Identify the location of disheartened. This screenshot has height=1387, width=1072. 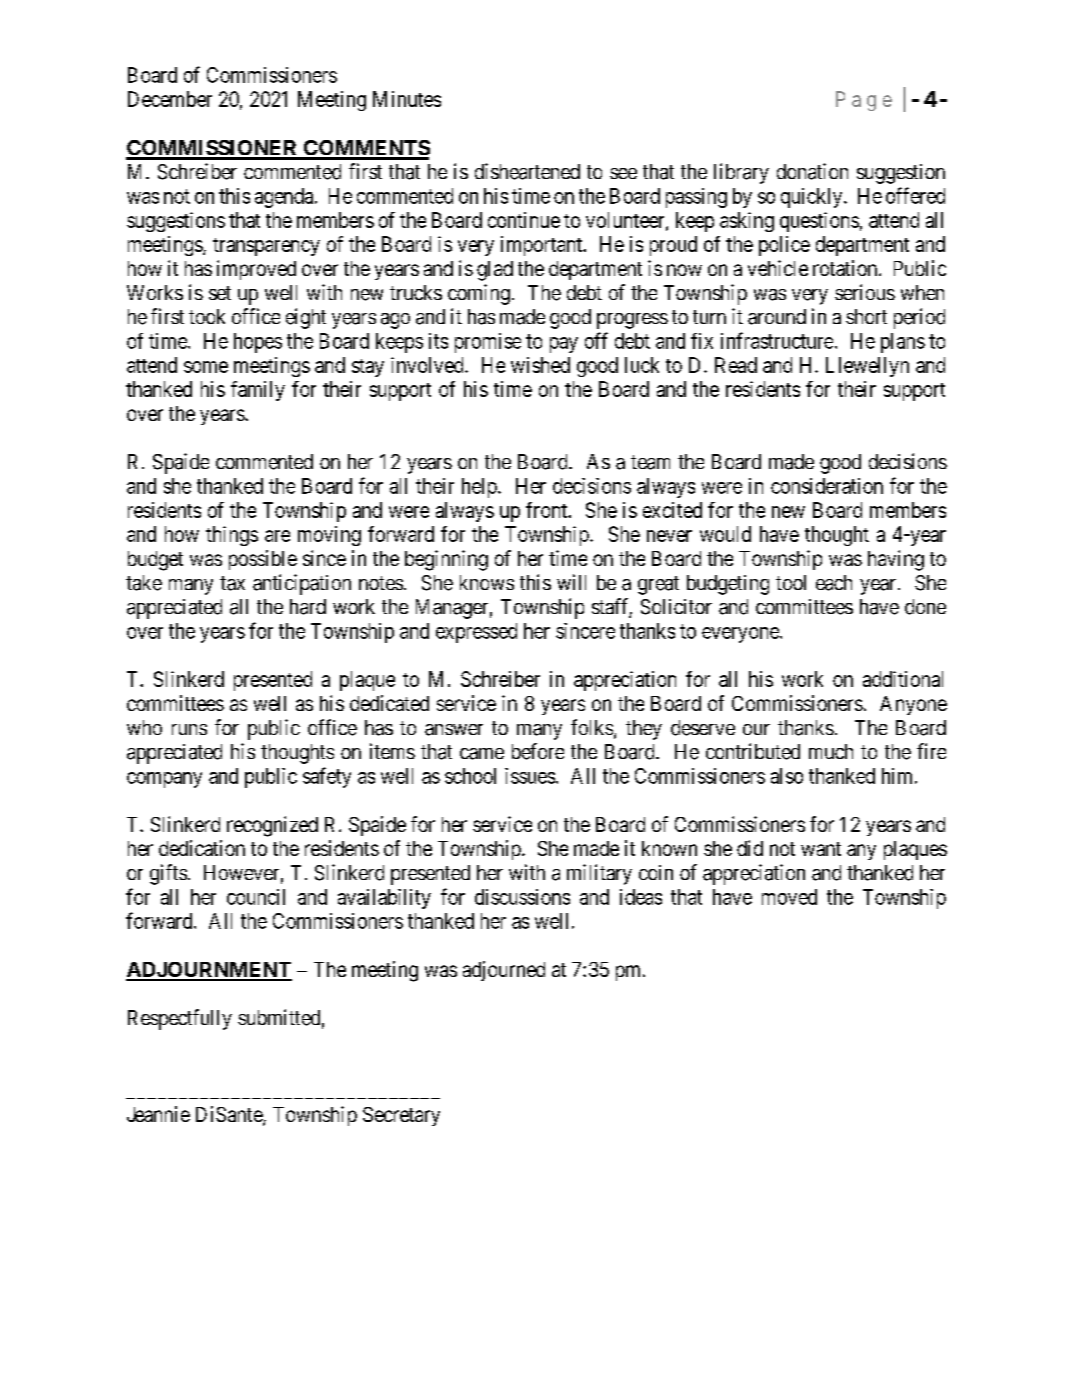
(527, 171).
